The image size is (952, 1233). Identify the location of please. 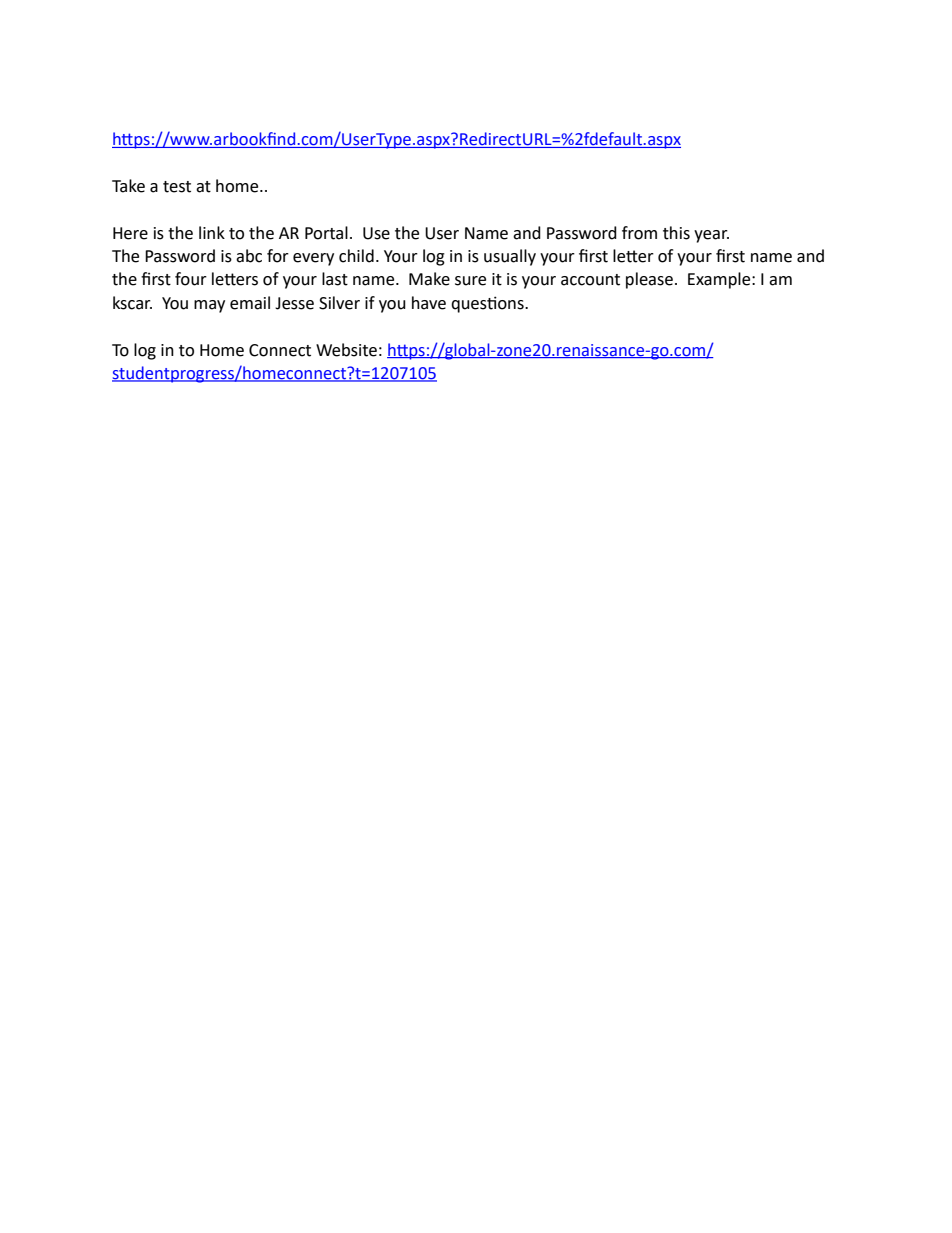
(649, 280).
